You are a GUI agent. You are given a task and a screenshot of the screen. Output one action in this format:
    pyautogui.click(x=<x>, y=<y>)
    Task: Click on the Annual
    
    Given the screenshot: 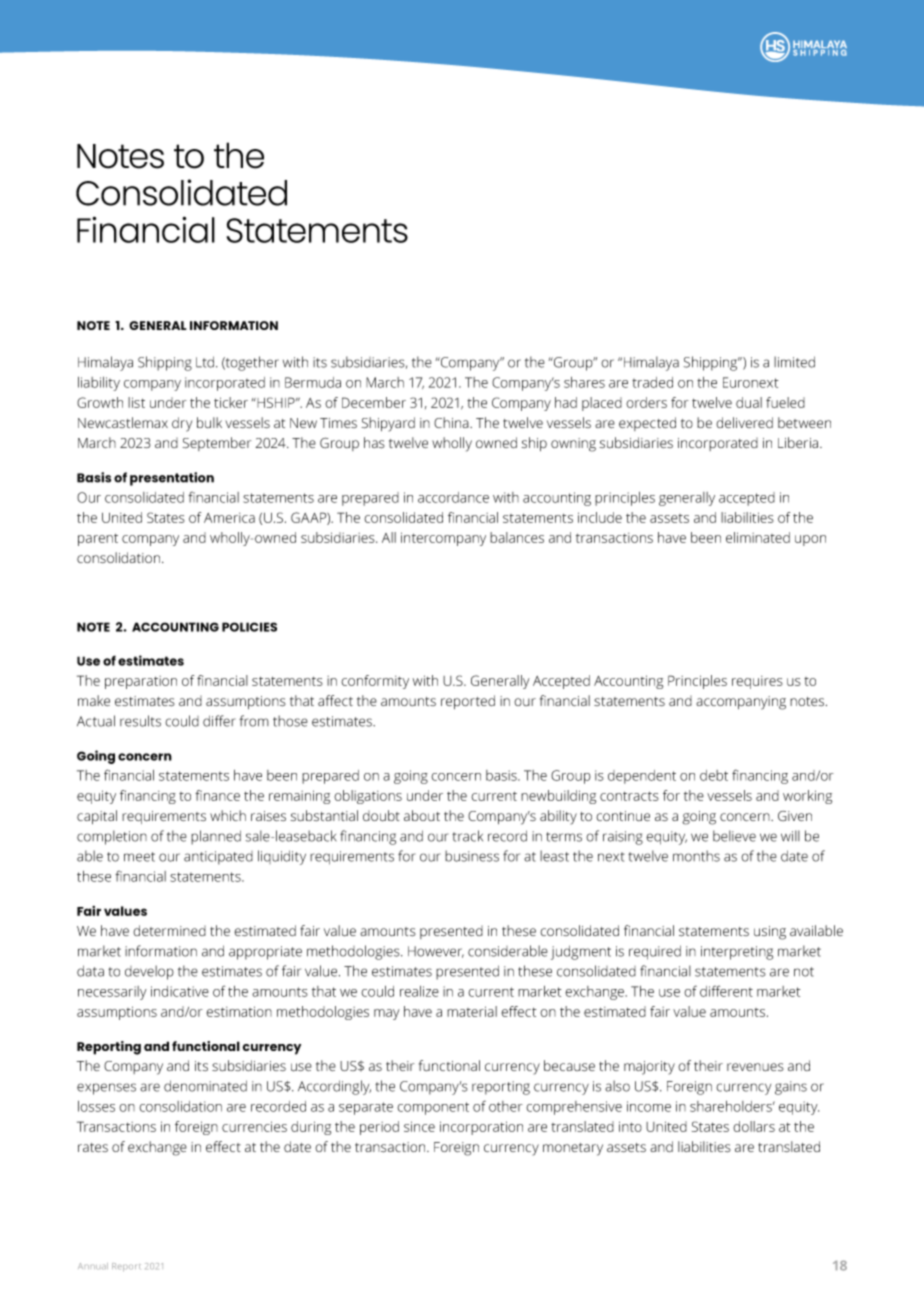 What is the action you would take?
    pyautogui.click(x=93, y=1266)
